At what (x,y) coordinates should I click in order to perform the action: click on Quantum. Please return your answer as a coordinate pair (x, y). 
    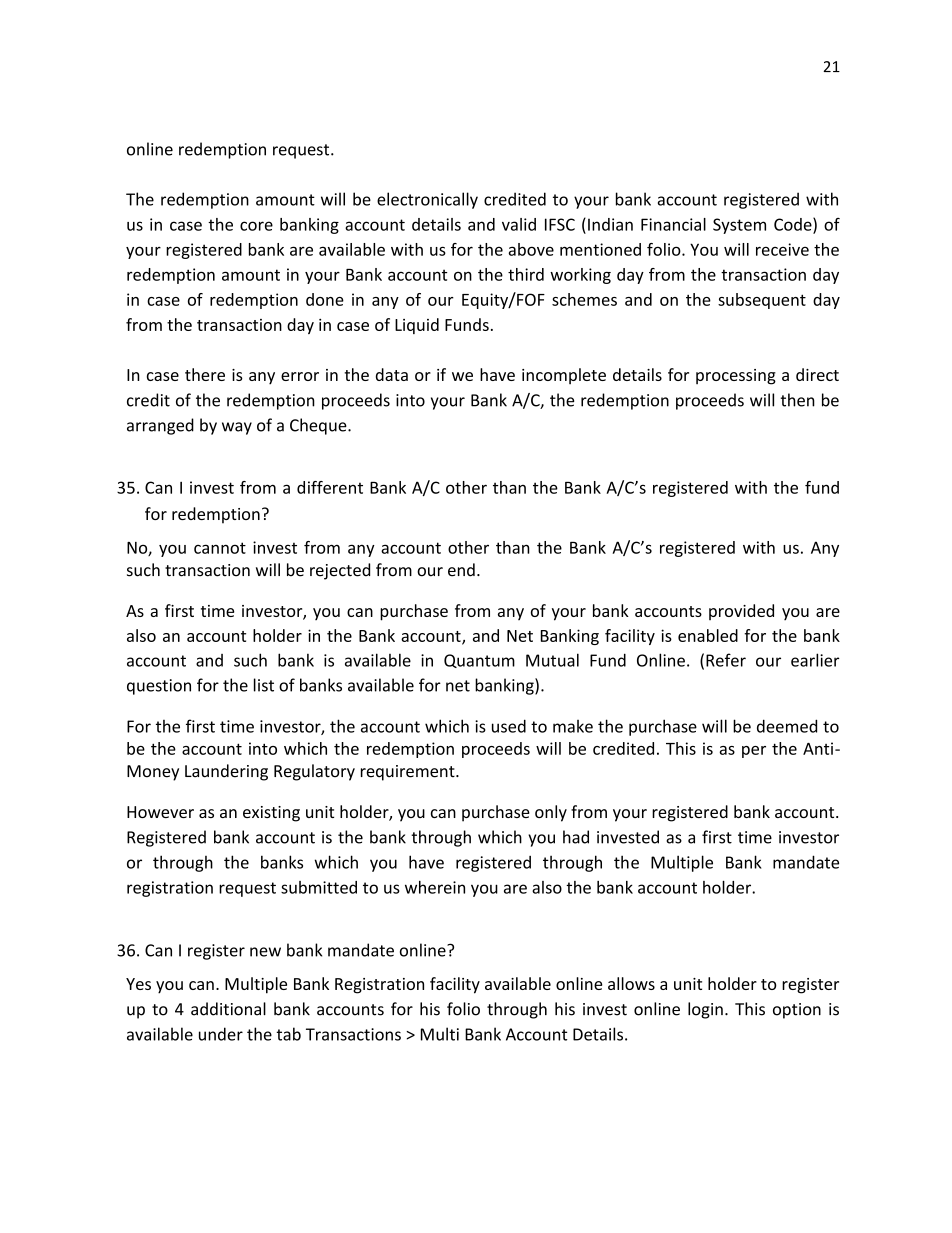
    Looking at the image, I should click on (479, 661).
